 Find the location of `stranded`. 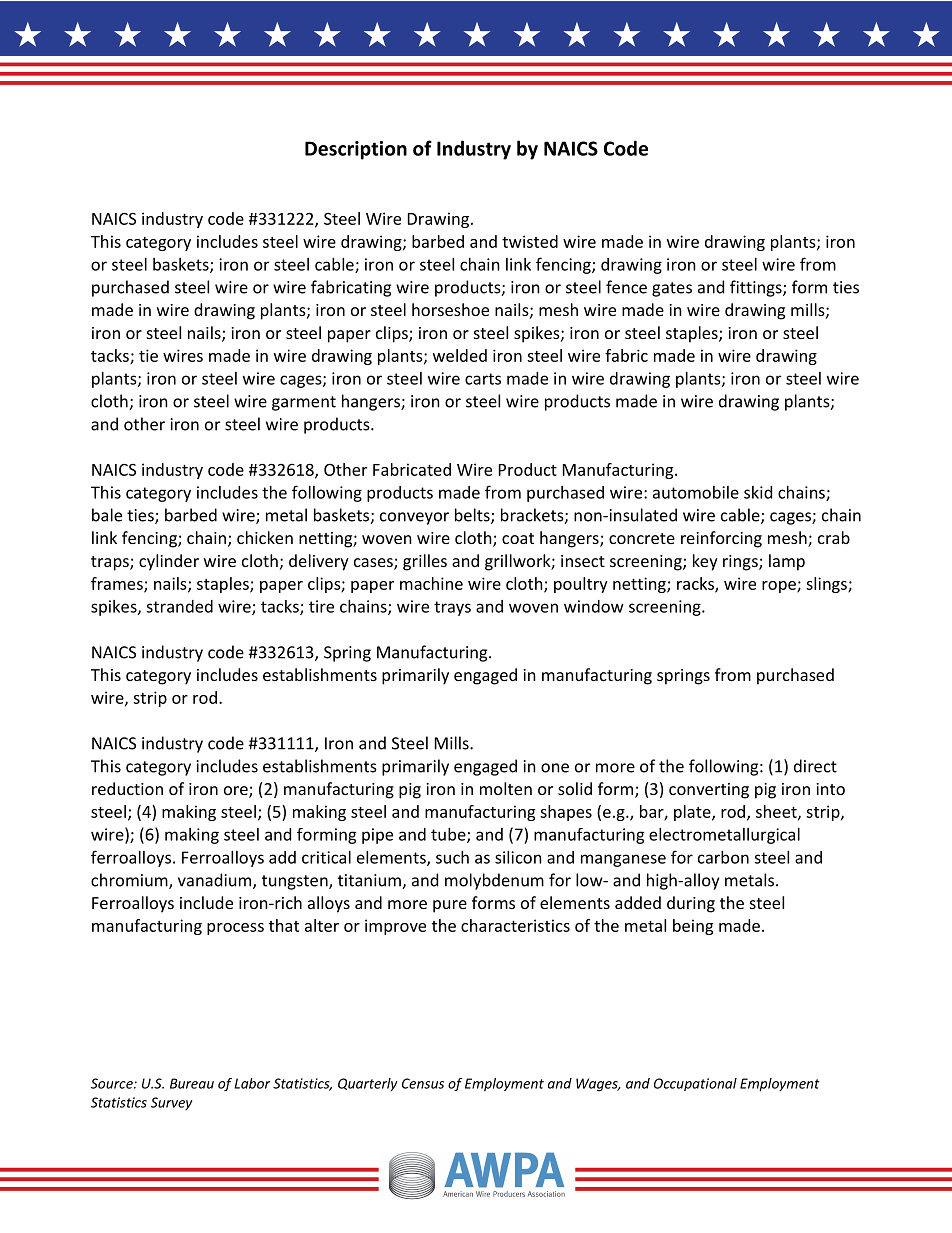

stranded is located at coordinates (179, 606).
